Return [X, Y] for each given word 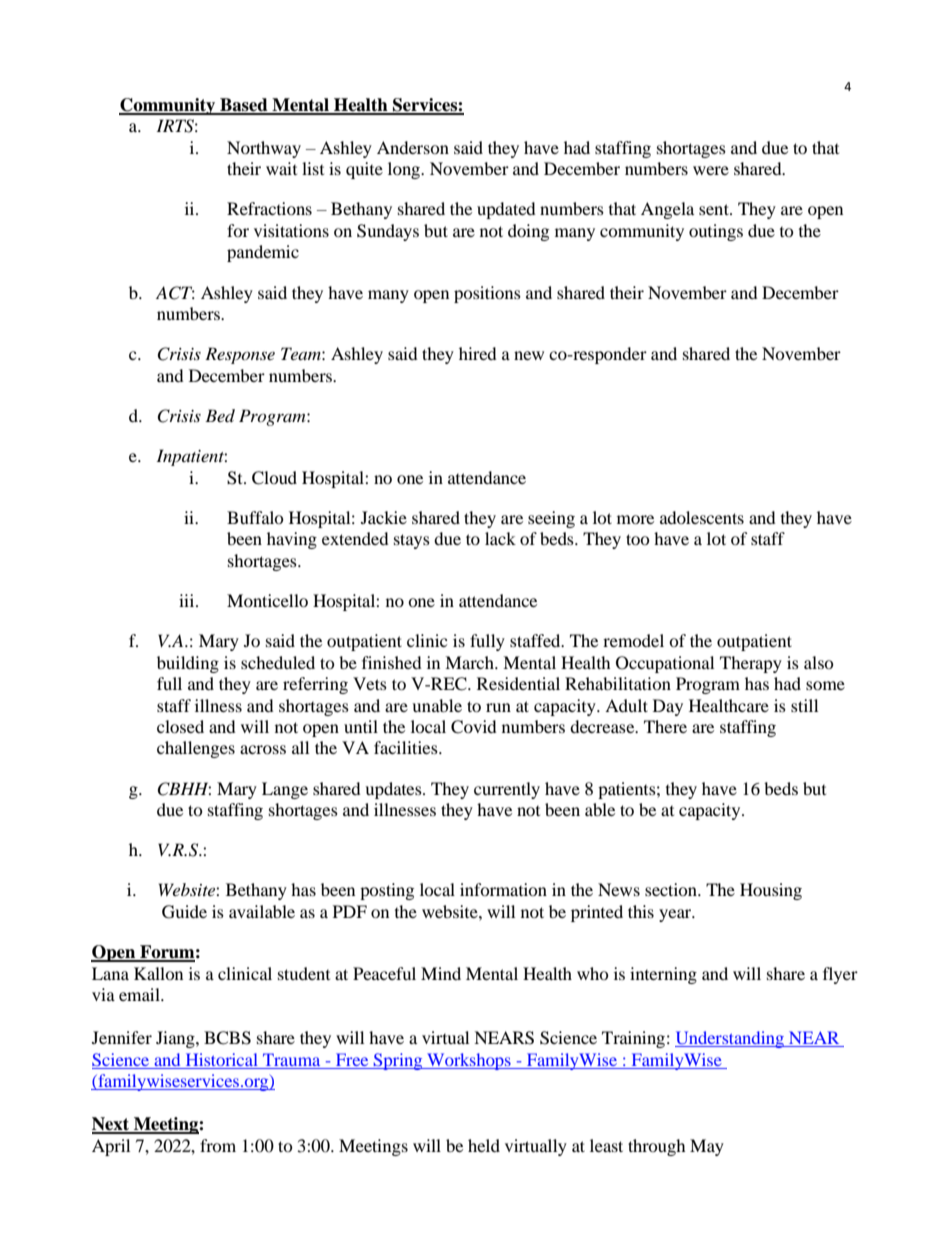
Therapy [751, 664]
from [218, 1145]
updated [506, 210]
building [188, 664]
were [711, 170]
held [484, 1145]
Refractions [269, 208]
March [470, 662]
